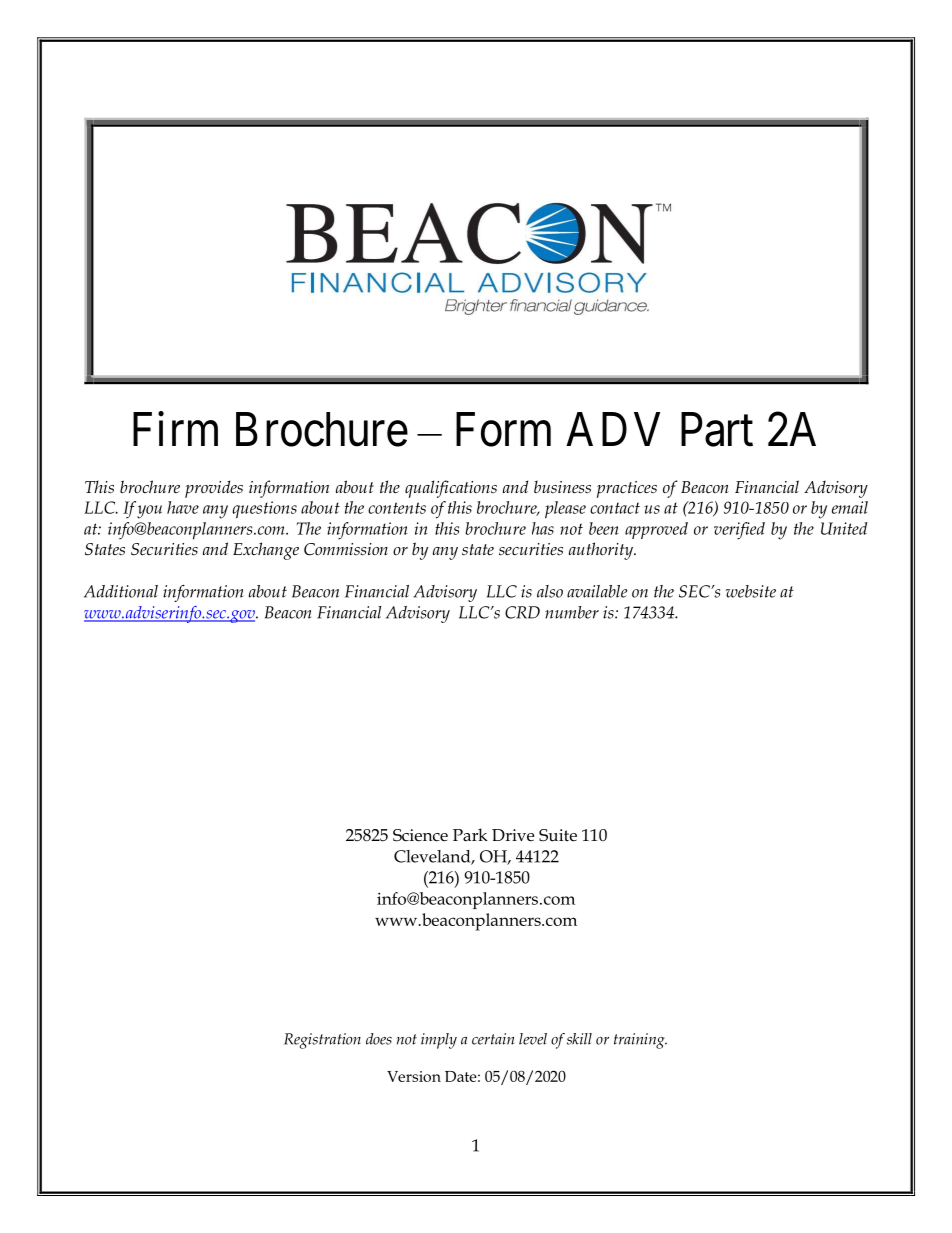 Image resolution: width=952 pixels, height=1233 pixels. I want to click on Firm, so click(175, 429).
